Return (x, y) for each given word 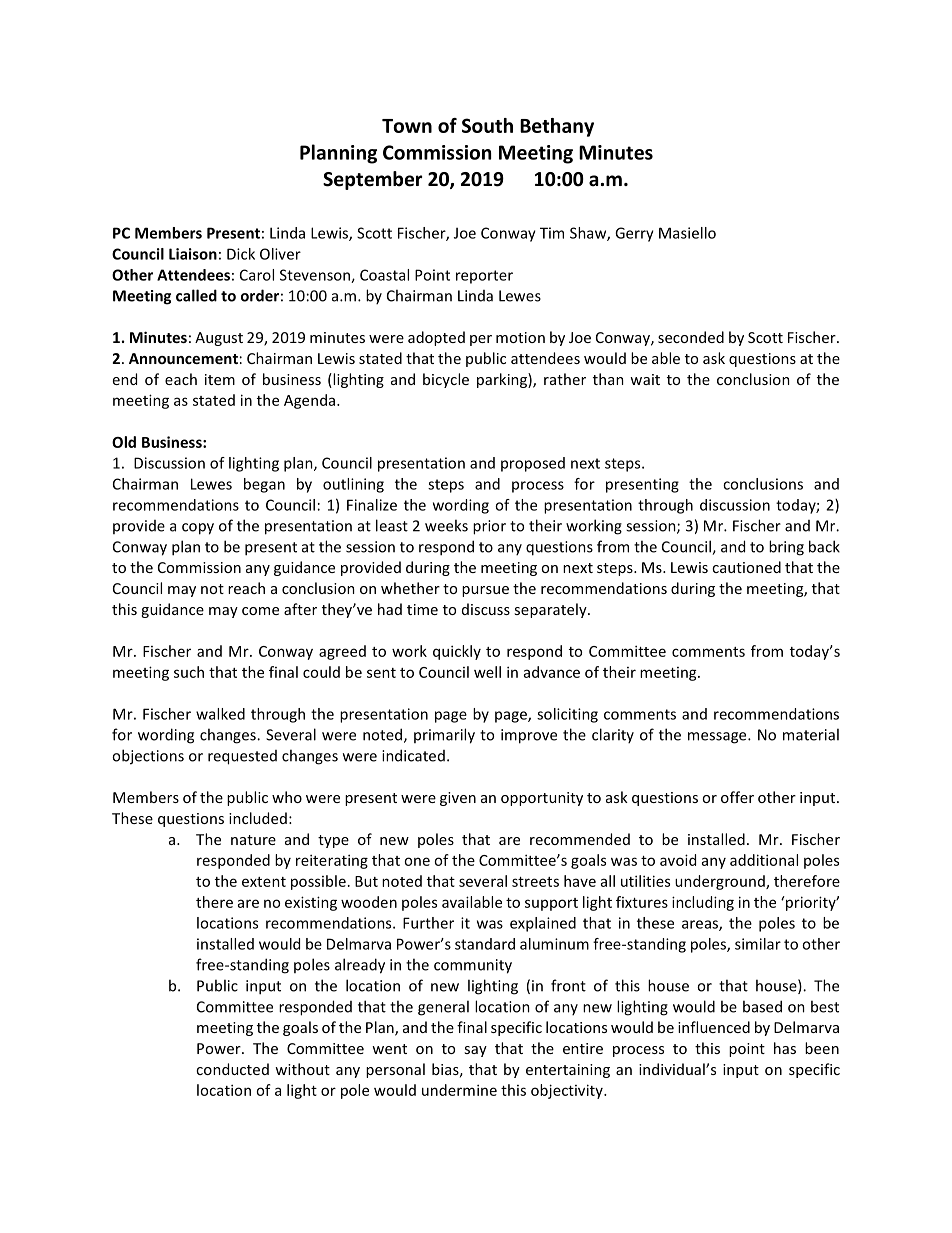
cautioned (746, 567)
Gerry (634, 234)
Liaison (193, 254)
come (260, 611)
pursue (485, 591)
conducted (232, 1069)
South (487, 125)
